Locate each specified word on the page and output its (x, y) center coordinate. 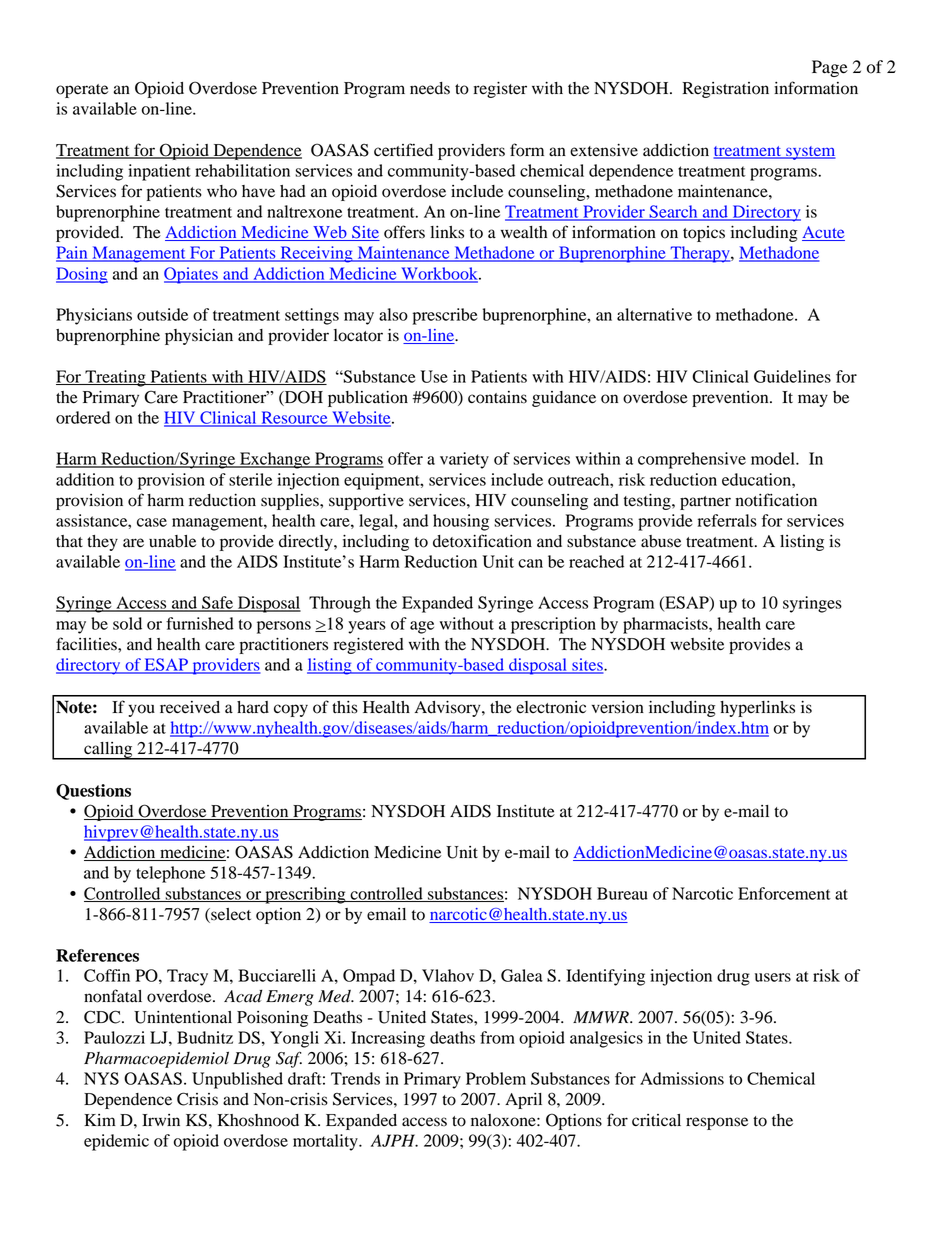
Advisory (449, 708)
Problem (496, 1078)
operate (82, 91)
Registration (726, 90)
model (774, 458)
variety (464, 460)
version (618, 707)
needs (430, 88)
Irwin (161, 1120)
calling (108, 751)
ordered (83, 417)
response (717, 1123)
